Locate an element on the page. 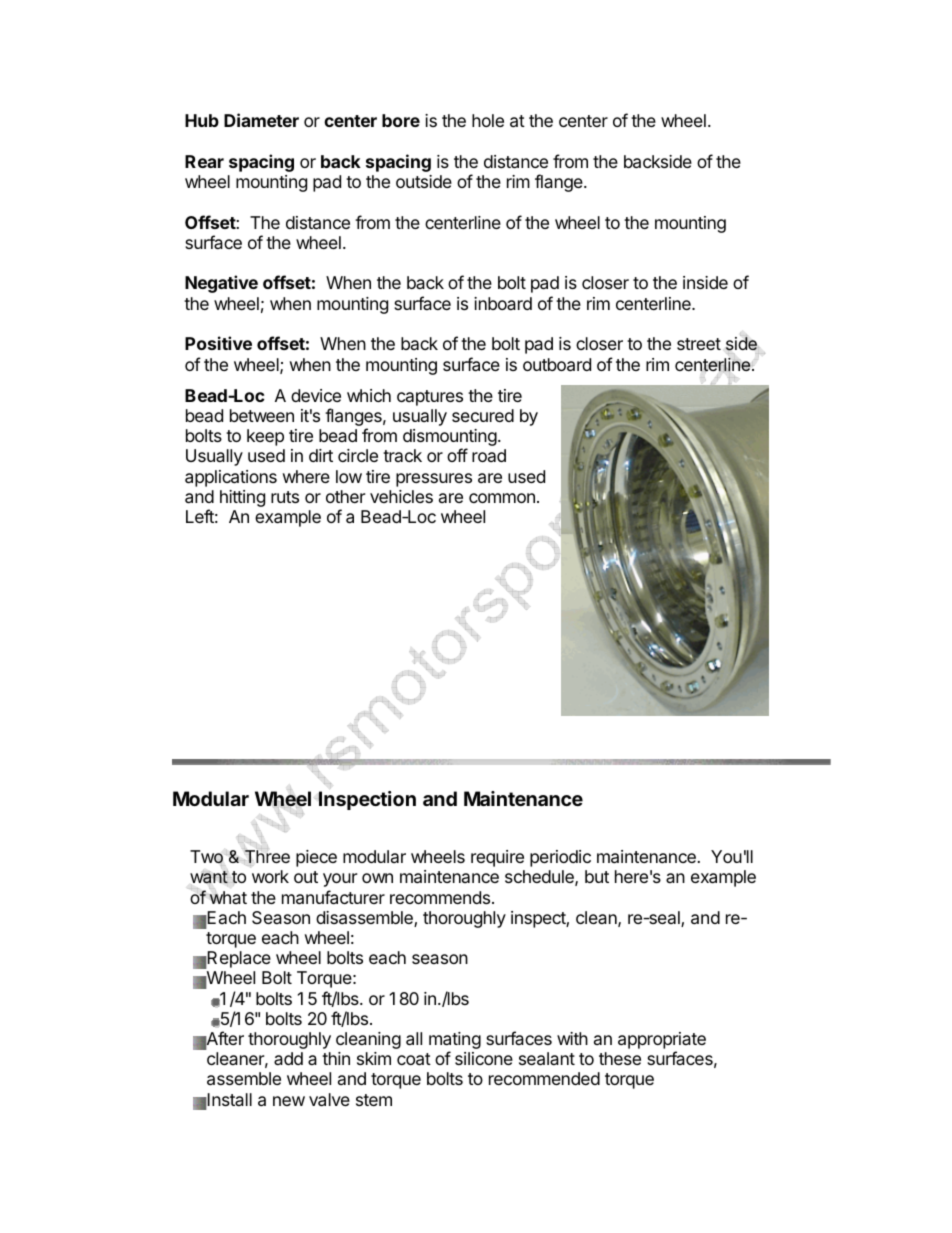 Image resolution: width=952 pixels, height=1233 pixels. add is located at coordinates (288, 1058).
